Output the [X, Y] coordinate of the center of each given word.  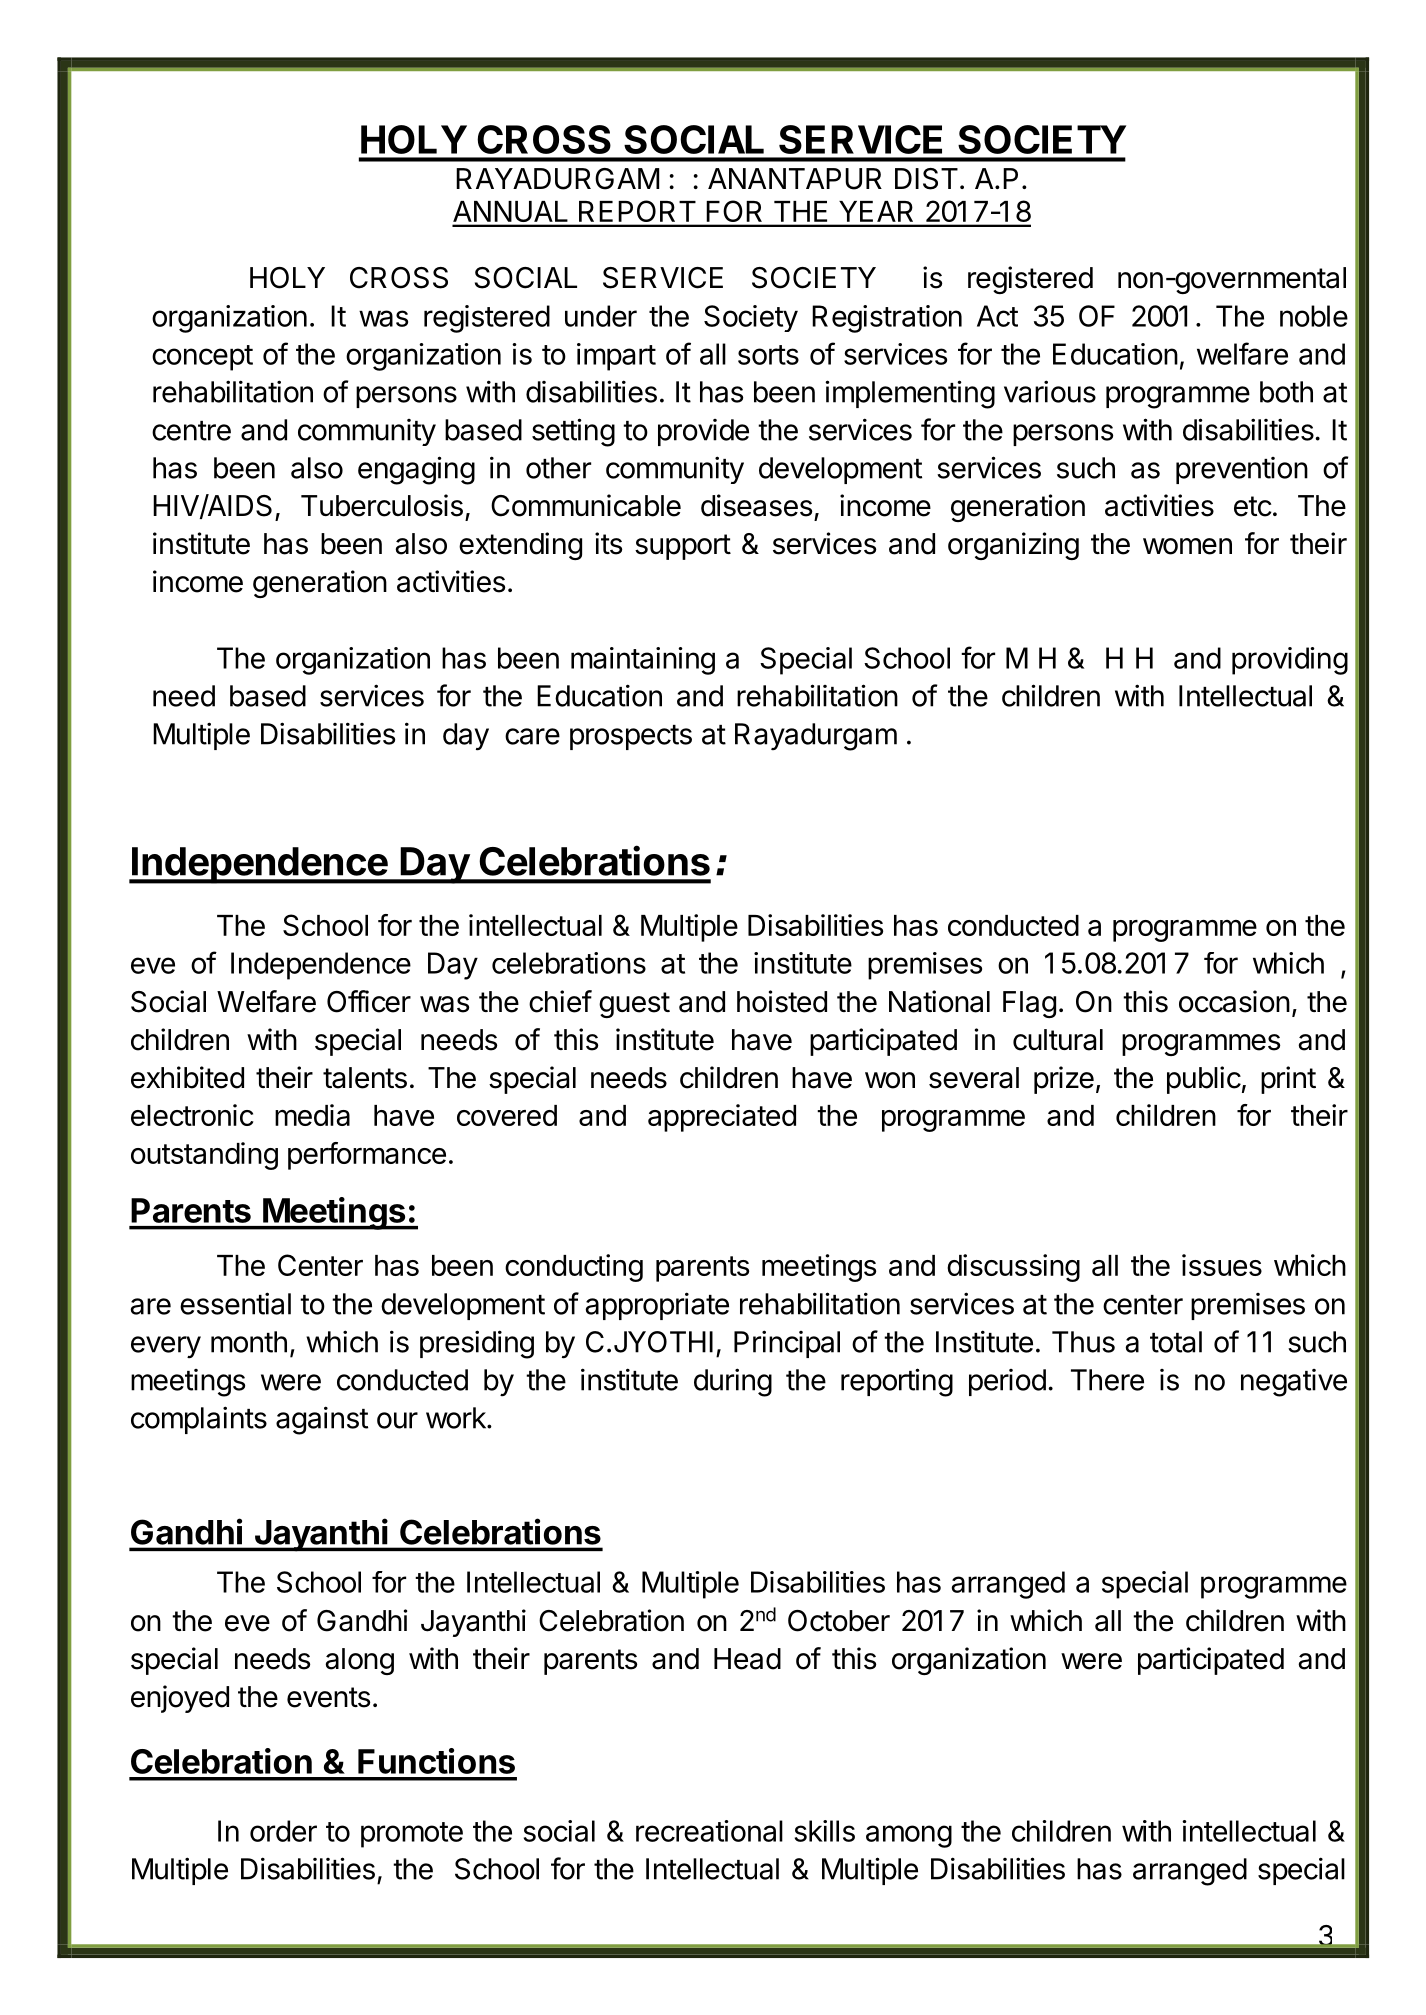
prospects [631, 737]
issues [1222, 1265]
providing [1290, 661]
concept [202, 358]
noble [1314, 316]
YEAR [876, 211]
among [909, 1836]
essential [235, 1303]
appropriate [657, 1306]
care [532, 736]
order [283, 1831]
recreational [709, 1831]
